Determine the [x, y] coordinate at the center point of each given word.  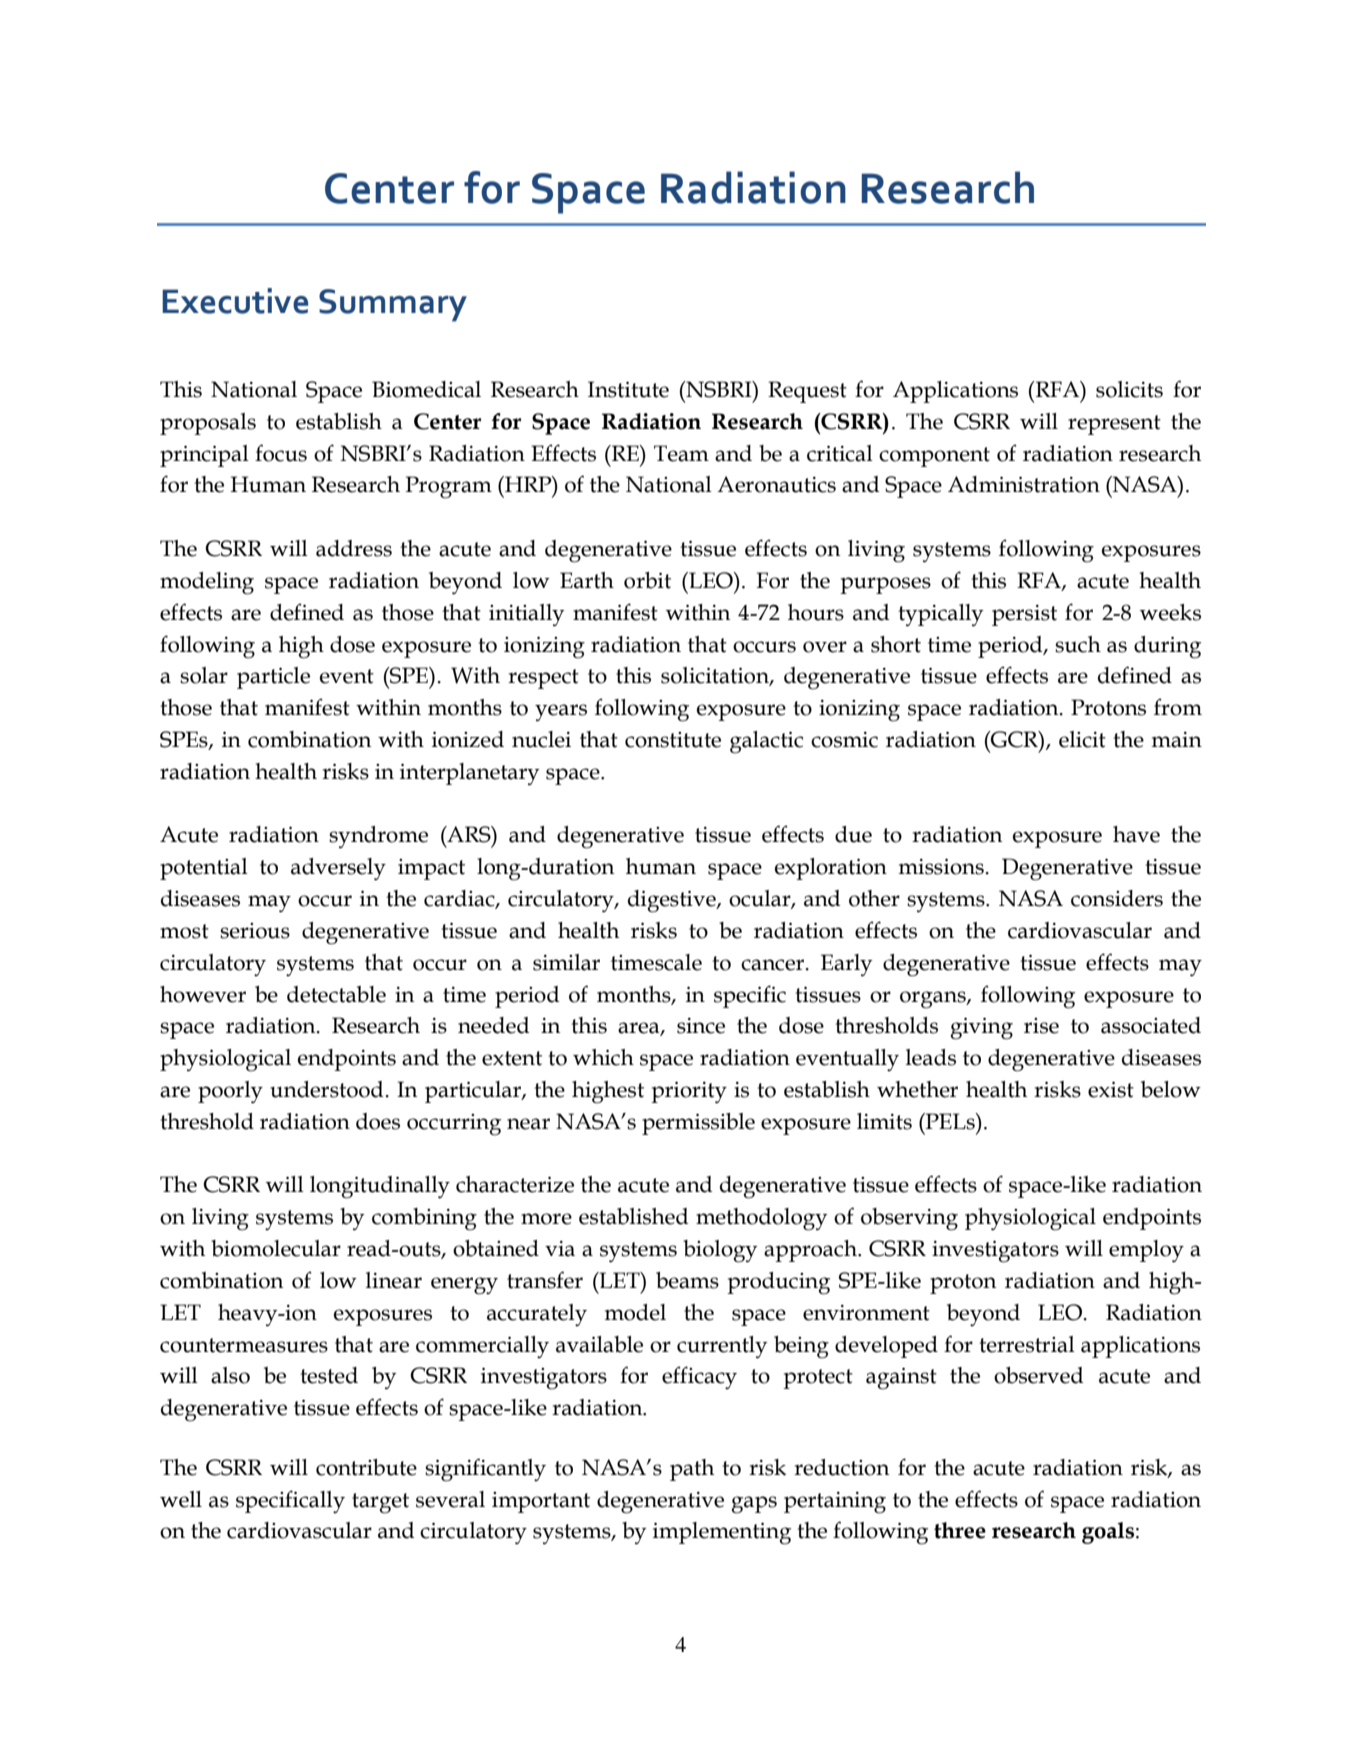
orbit [647, 580]
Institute [628, 389]
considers [1117, 898]
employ [1146, 1251]
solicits [1129, 389]
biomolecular [276, 1248]
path [692, 1470]
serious [255, 931]
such [1078, 644]
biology [720, 1251]
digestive [673, 901]
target [380, 1503]
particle [273, 678]
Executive [235, 301]
